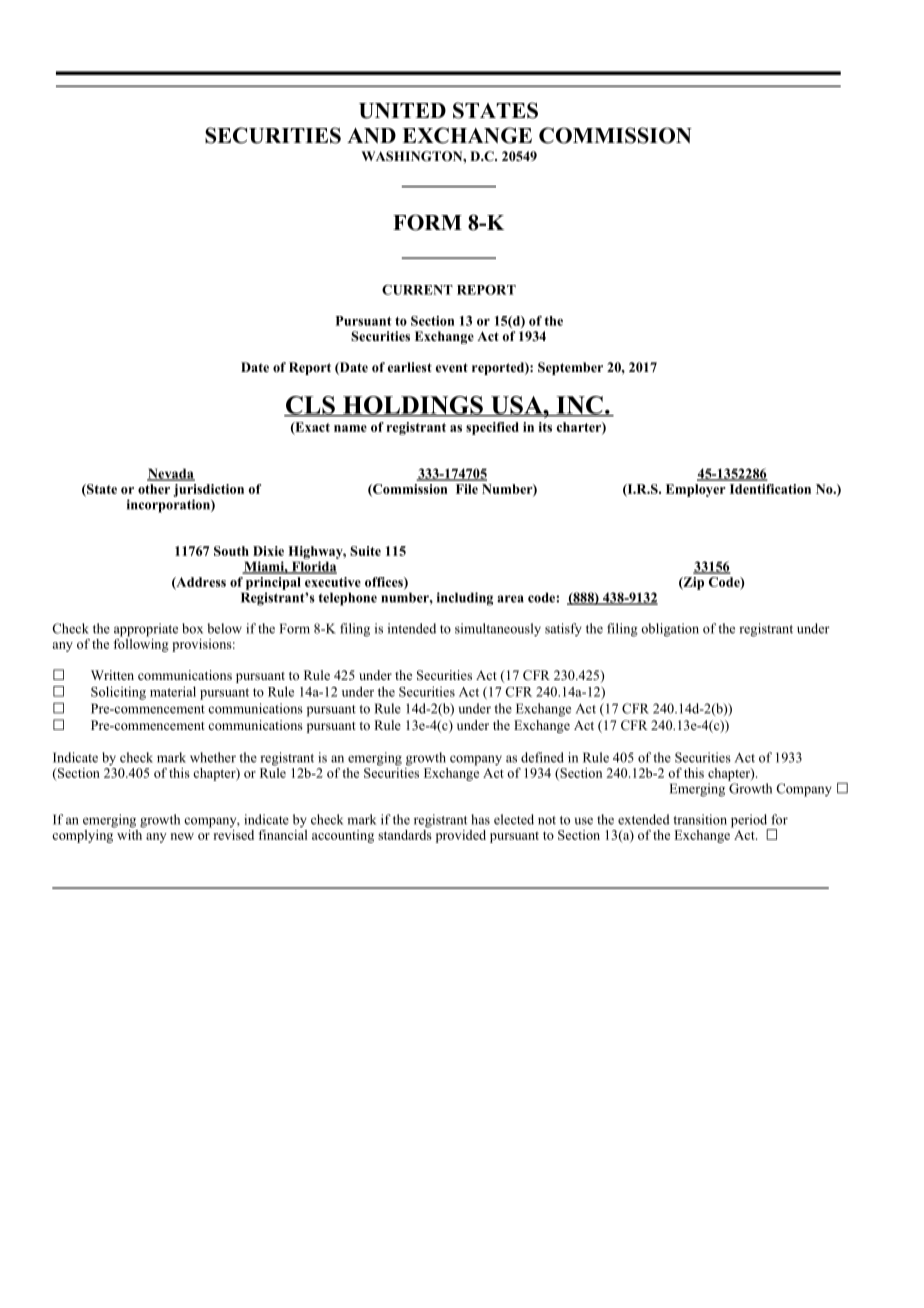 This screenshot has height=1308, width=924. I want to click on September, so click(570, 368).
